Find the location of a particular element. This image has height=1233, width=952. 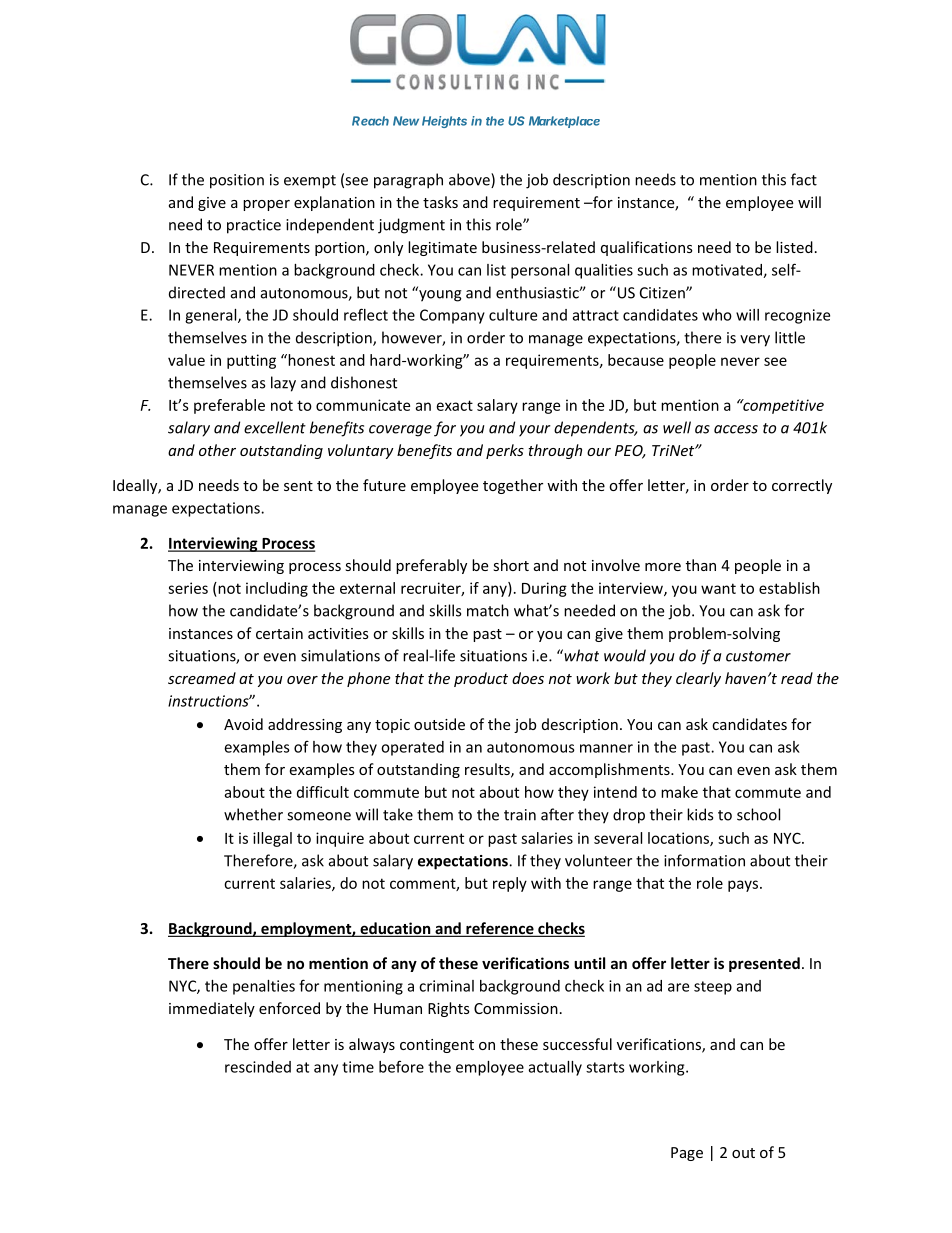

together is located at coordinates (513, 486).
